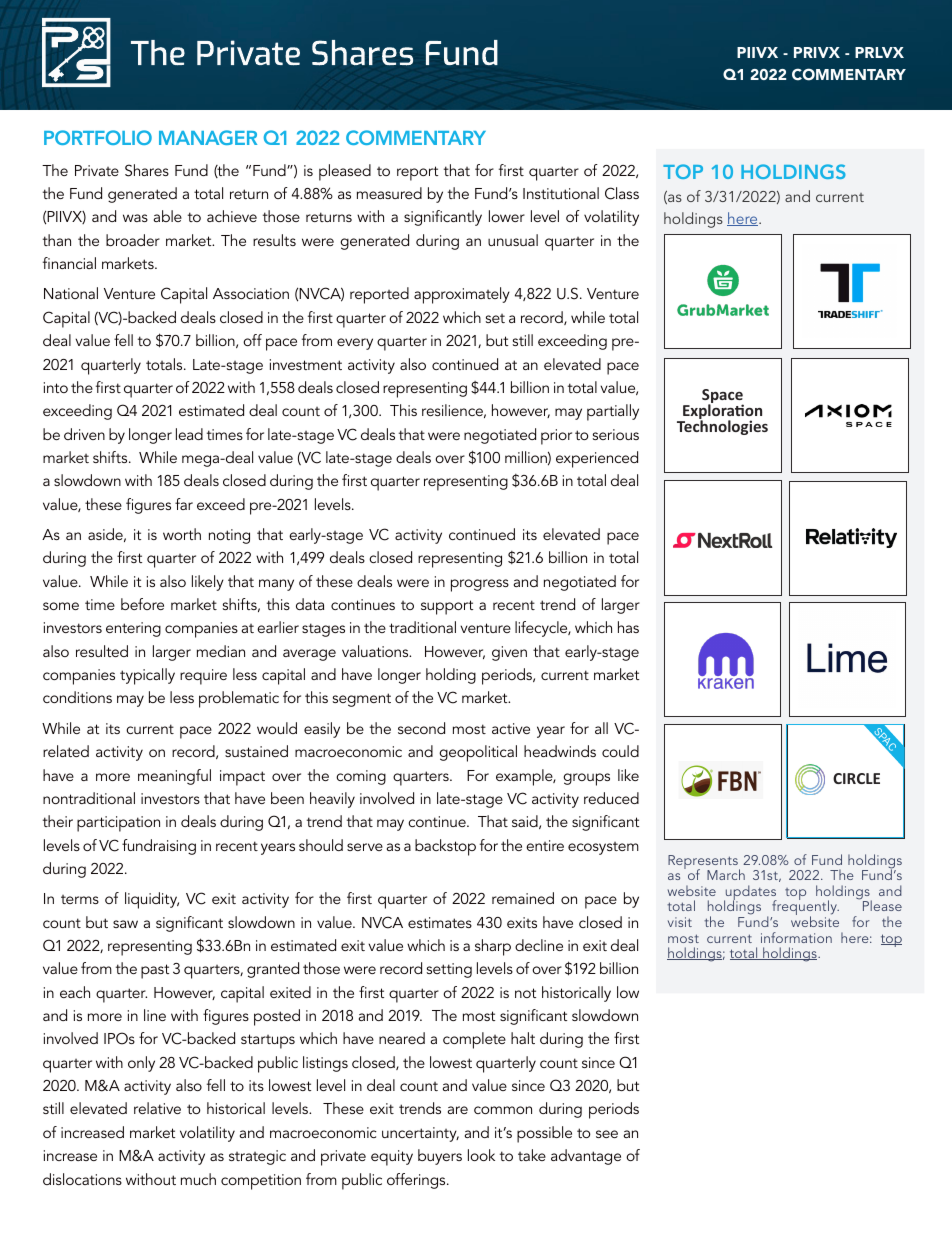  Describe the element at coordinates (389, 193) in the screenshot. I see `measured` at that location.
